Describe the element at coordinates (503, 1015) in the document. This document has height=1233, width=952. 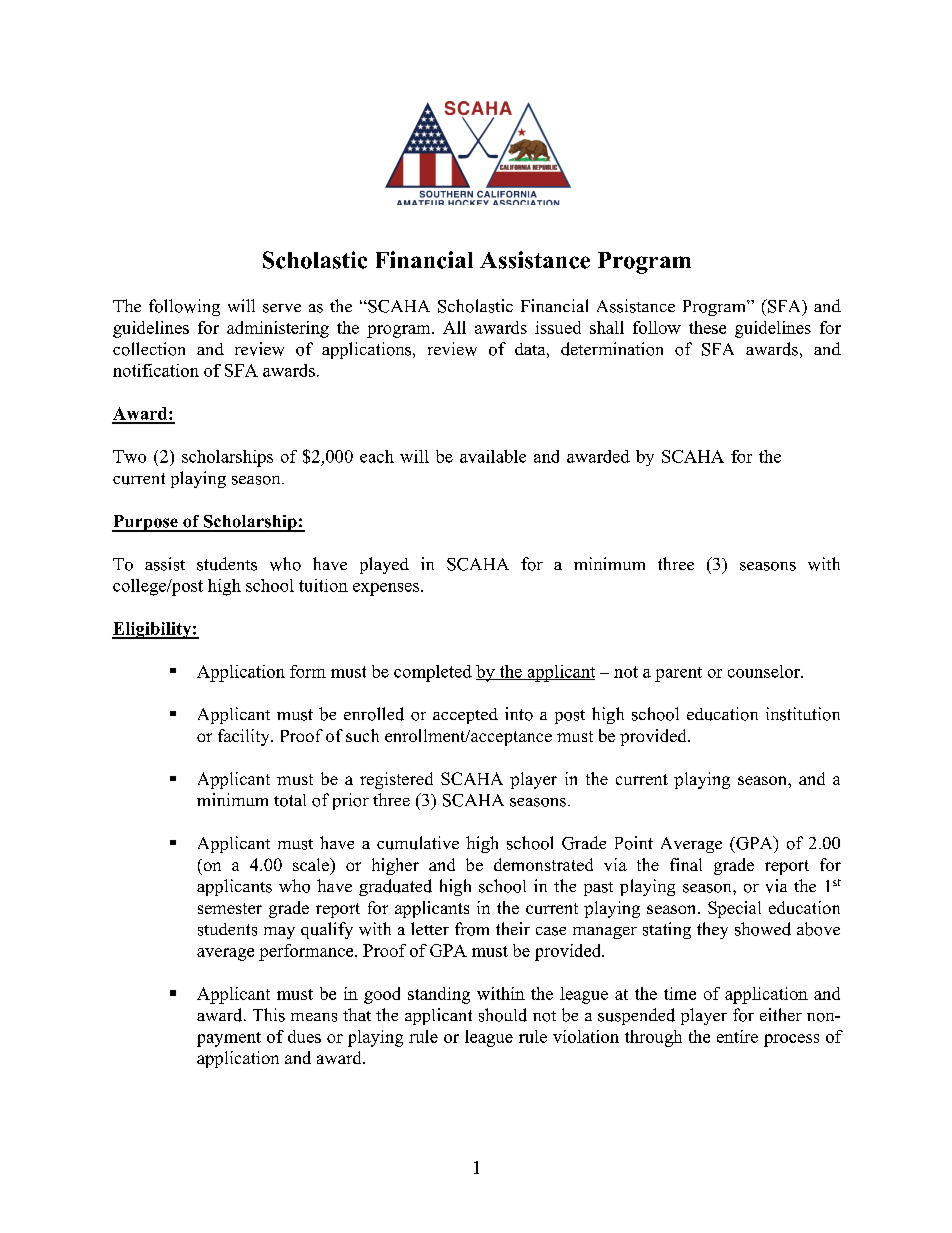
I see `should` at that location.
